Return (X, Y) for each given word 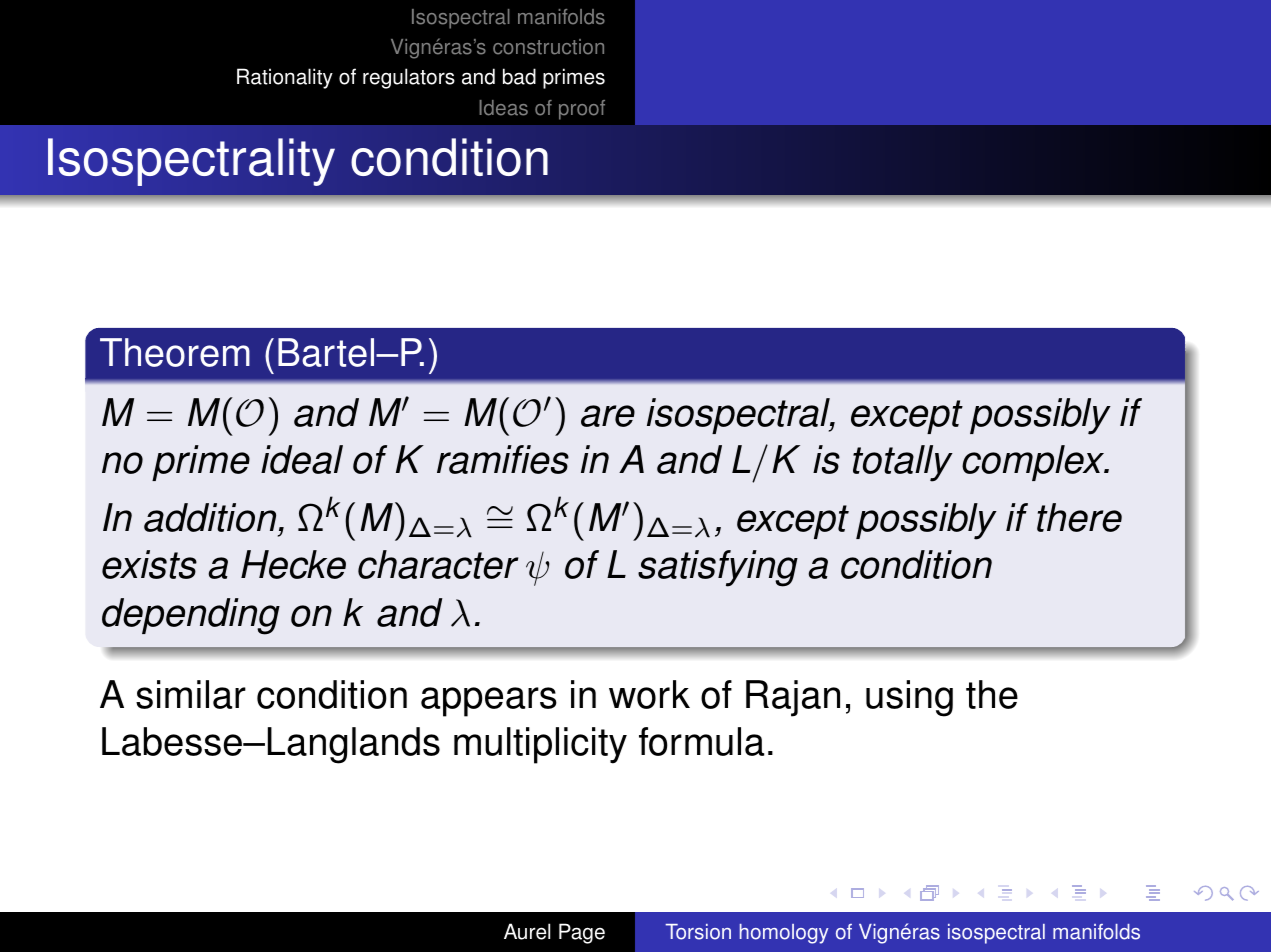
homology (784, 934)
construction (548, 47)
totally (903, 463)
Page (582, 933)
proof (582, 110)
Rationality (285, 78)
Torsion (698, 932)
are (608, 416)
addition (210, 517)
